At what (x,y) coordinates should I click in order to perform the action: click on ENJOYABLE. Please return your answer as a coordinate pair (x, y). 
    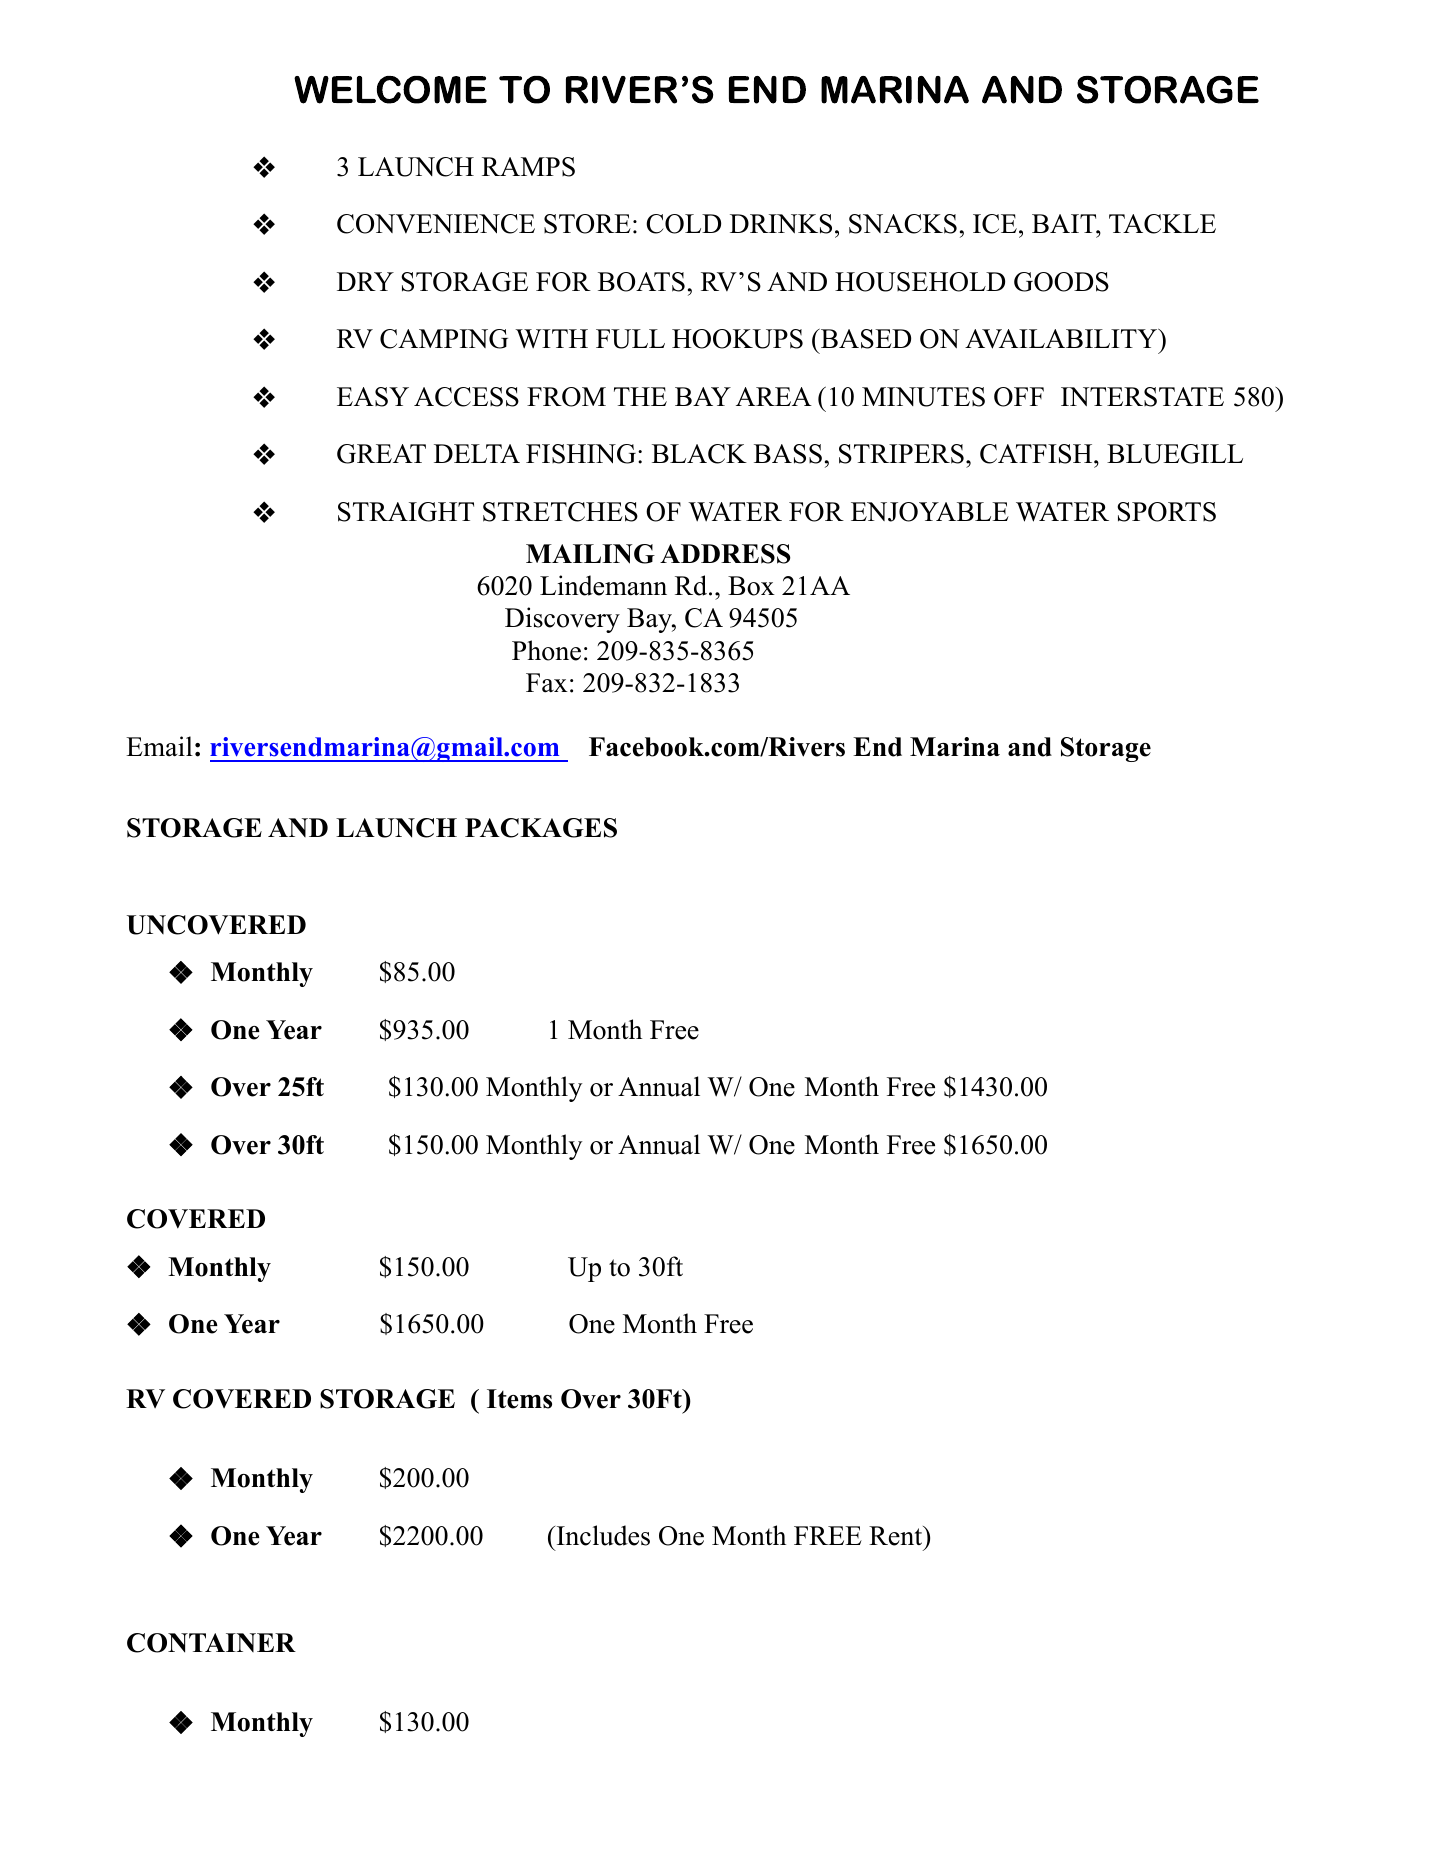
    Looking at the image, I should click on (930, 512).
